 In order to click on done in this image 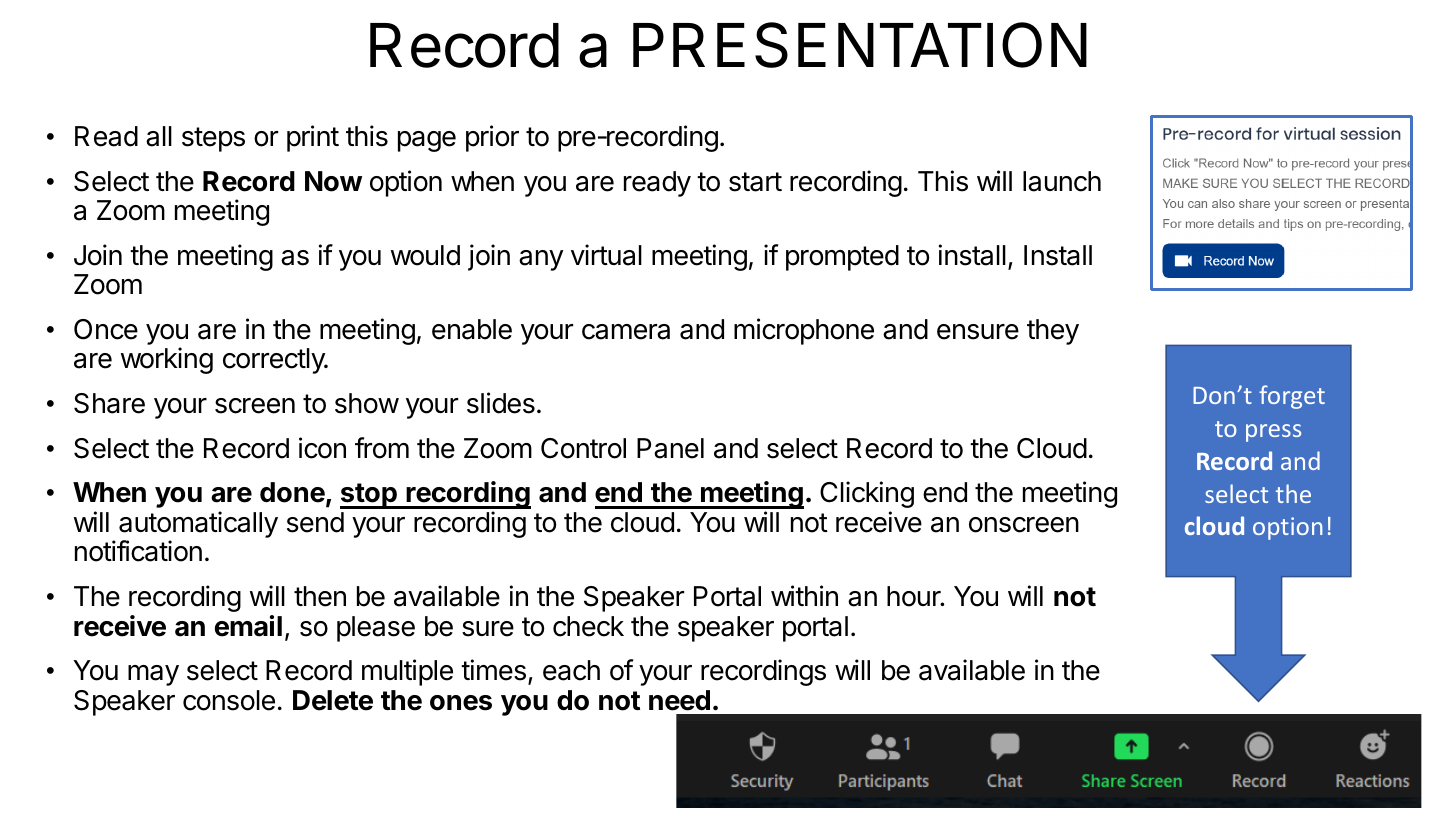, I will do `click(292, 492)`.
